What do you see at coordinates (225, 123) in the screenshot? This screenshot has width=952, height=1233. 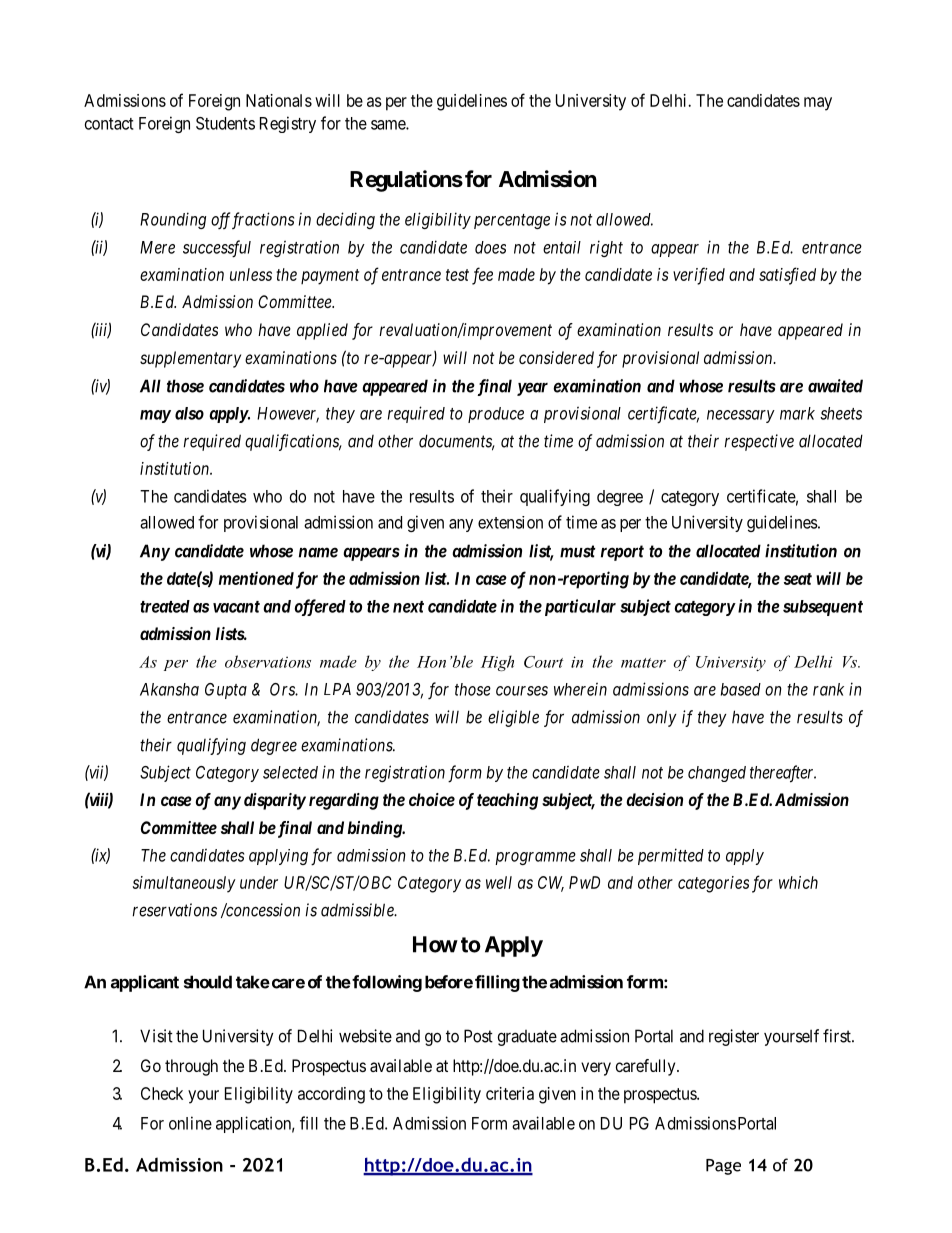 I see `Students` at bounding box center [225, 123].
